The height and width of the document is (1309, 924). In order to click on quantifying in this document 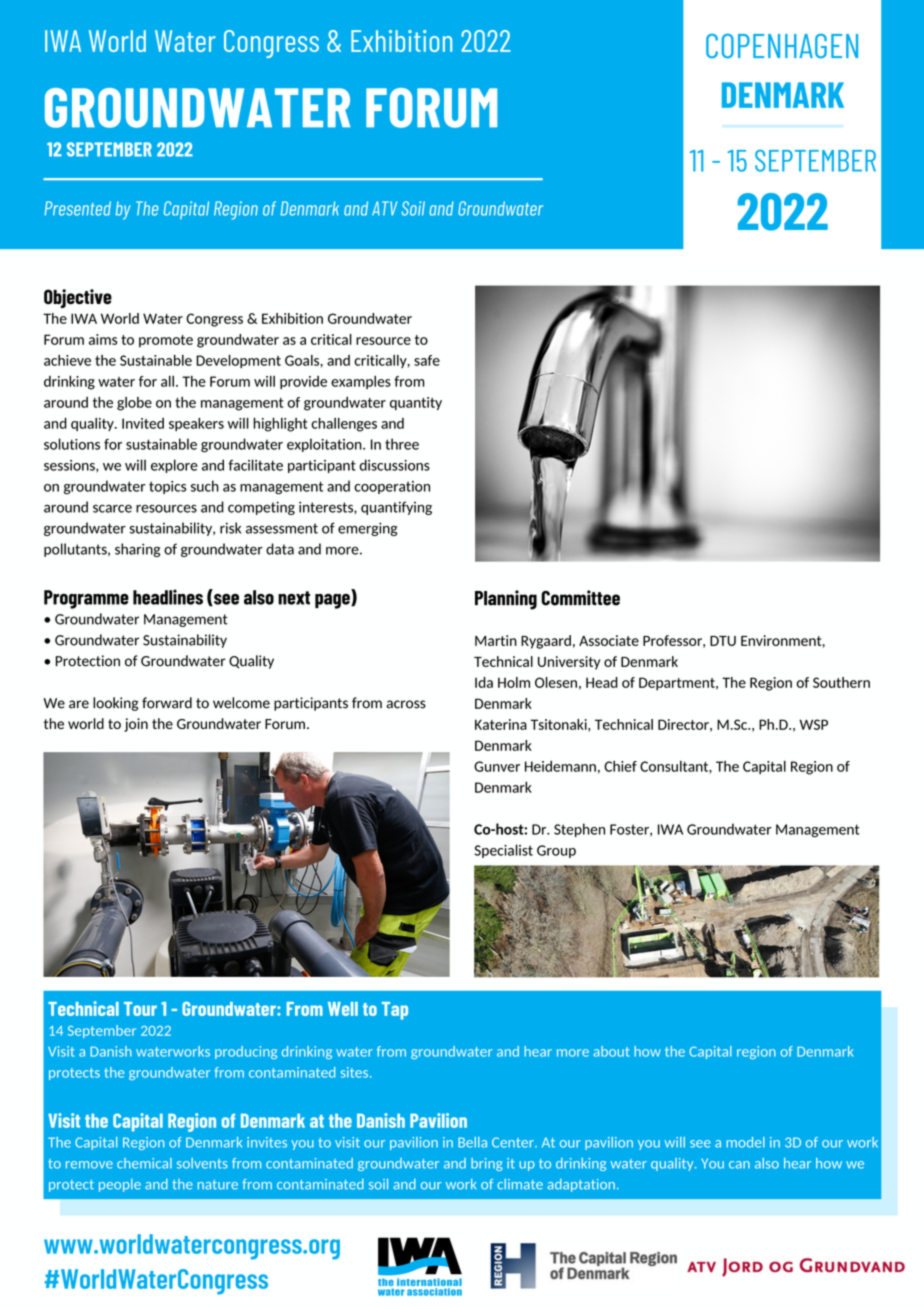, I will do `click(396, 508)`.
